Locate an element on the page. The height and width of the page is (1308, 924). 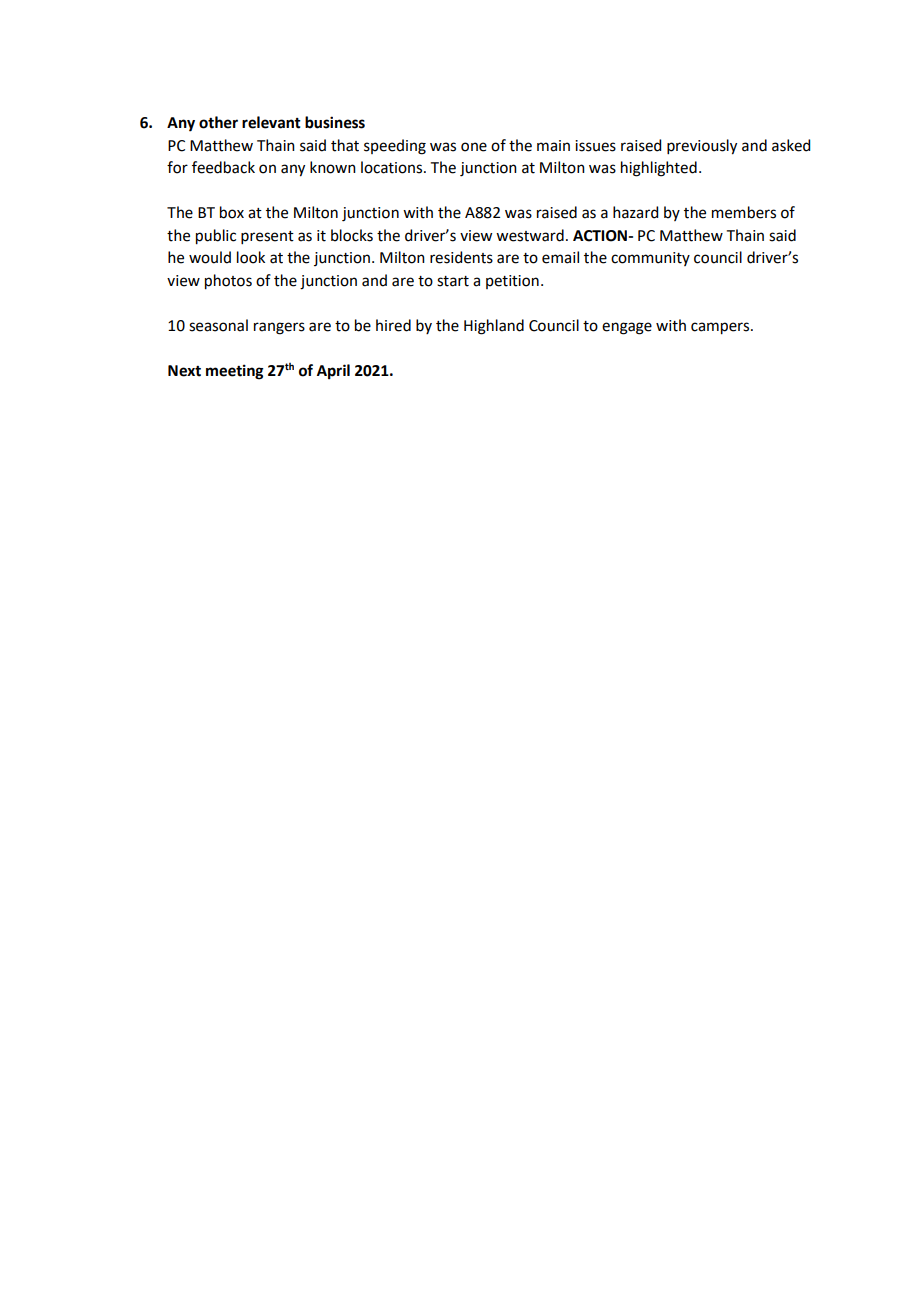
residents is located at coordinates (461, 257).
